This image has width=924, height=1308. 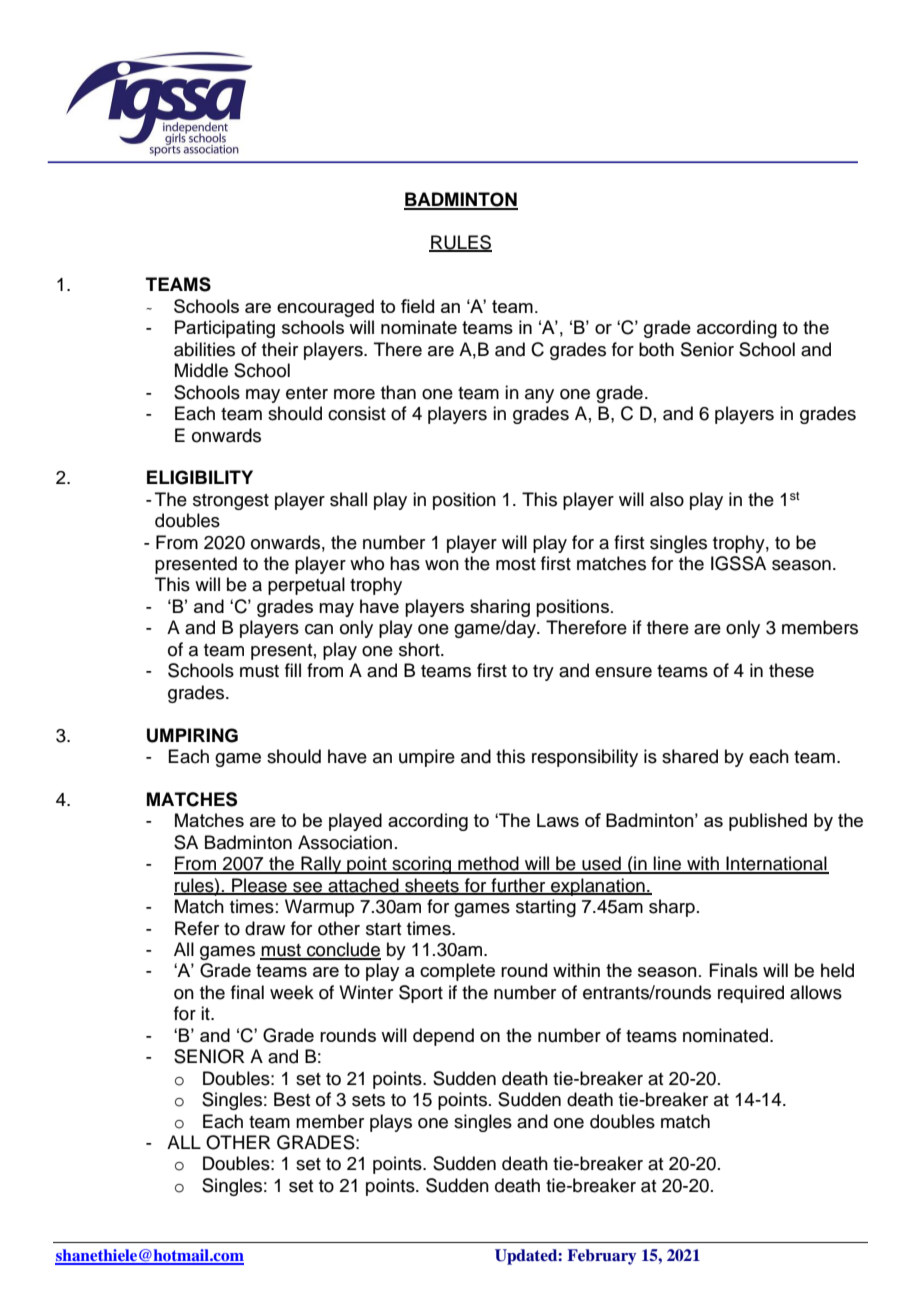 What do you see at coordinates (601, 1257) in the image?
I see `February` at bounding box center [601, 1257].
